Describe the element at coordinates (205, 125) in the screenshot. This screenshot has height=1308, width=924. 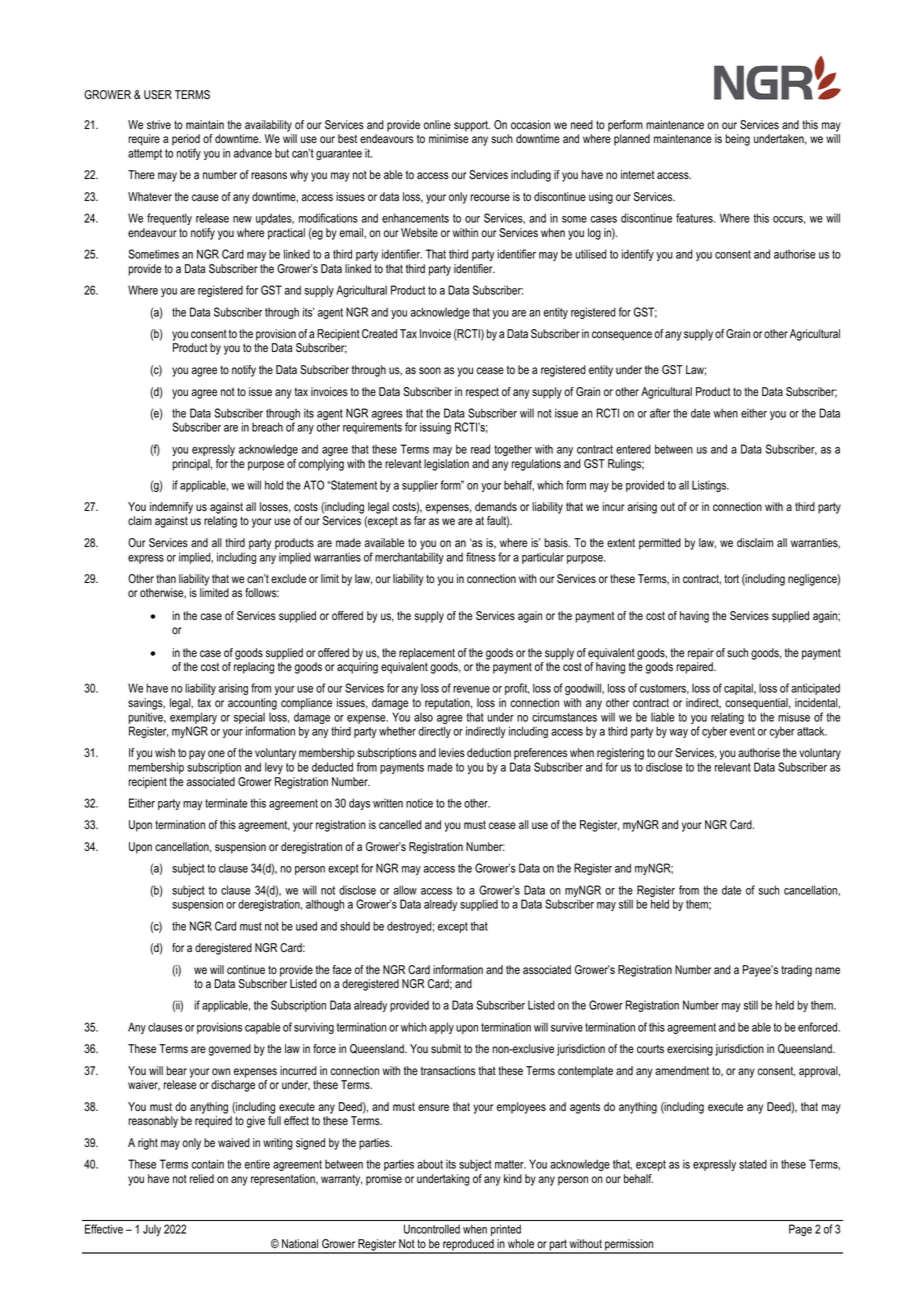
I see `maintain` at that location.
